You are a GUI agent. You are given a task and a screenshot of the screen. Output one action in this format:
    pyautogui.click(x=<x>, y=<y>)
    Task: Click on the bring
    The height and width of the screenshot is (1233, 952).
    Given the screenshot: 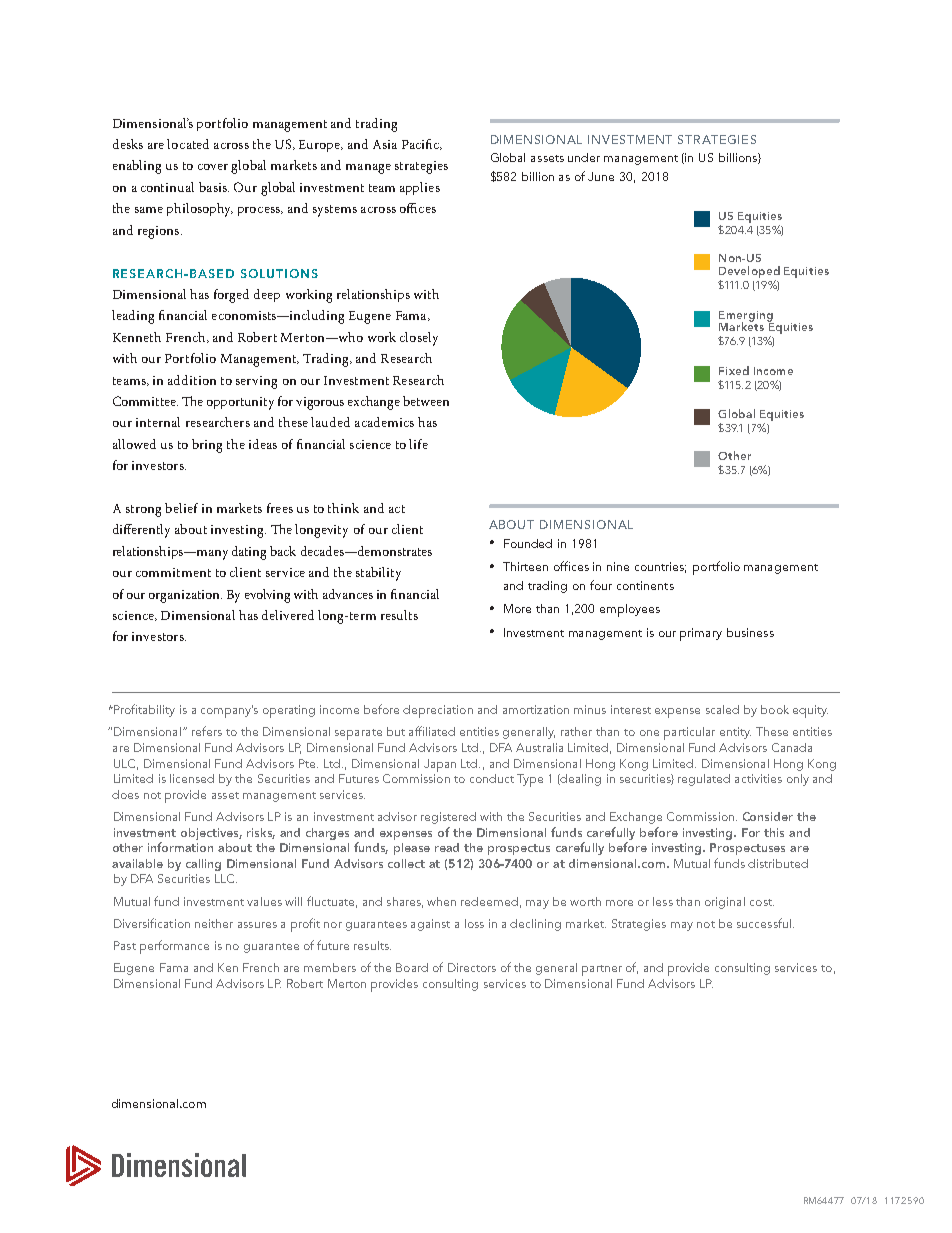 What is the action you would take?
    pyautogui.click(x=207, y=446)
